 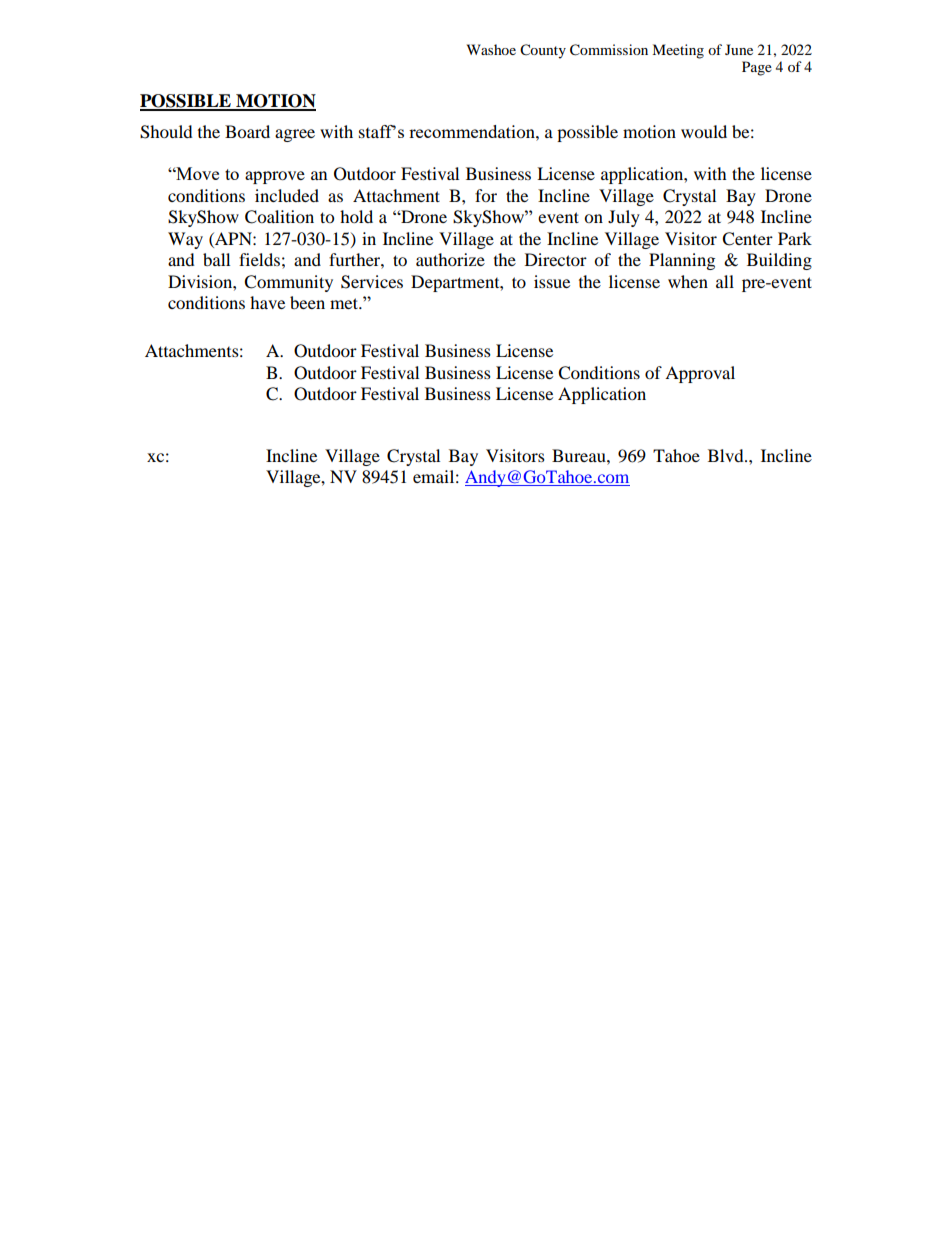 What do you see at coordinates (580, 455) in the image?
I see `Bureau` at bounding box center [580, 455].
